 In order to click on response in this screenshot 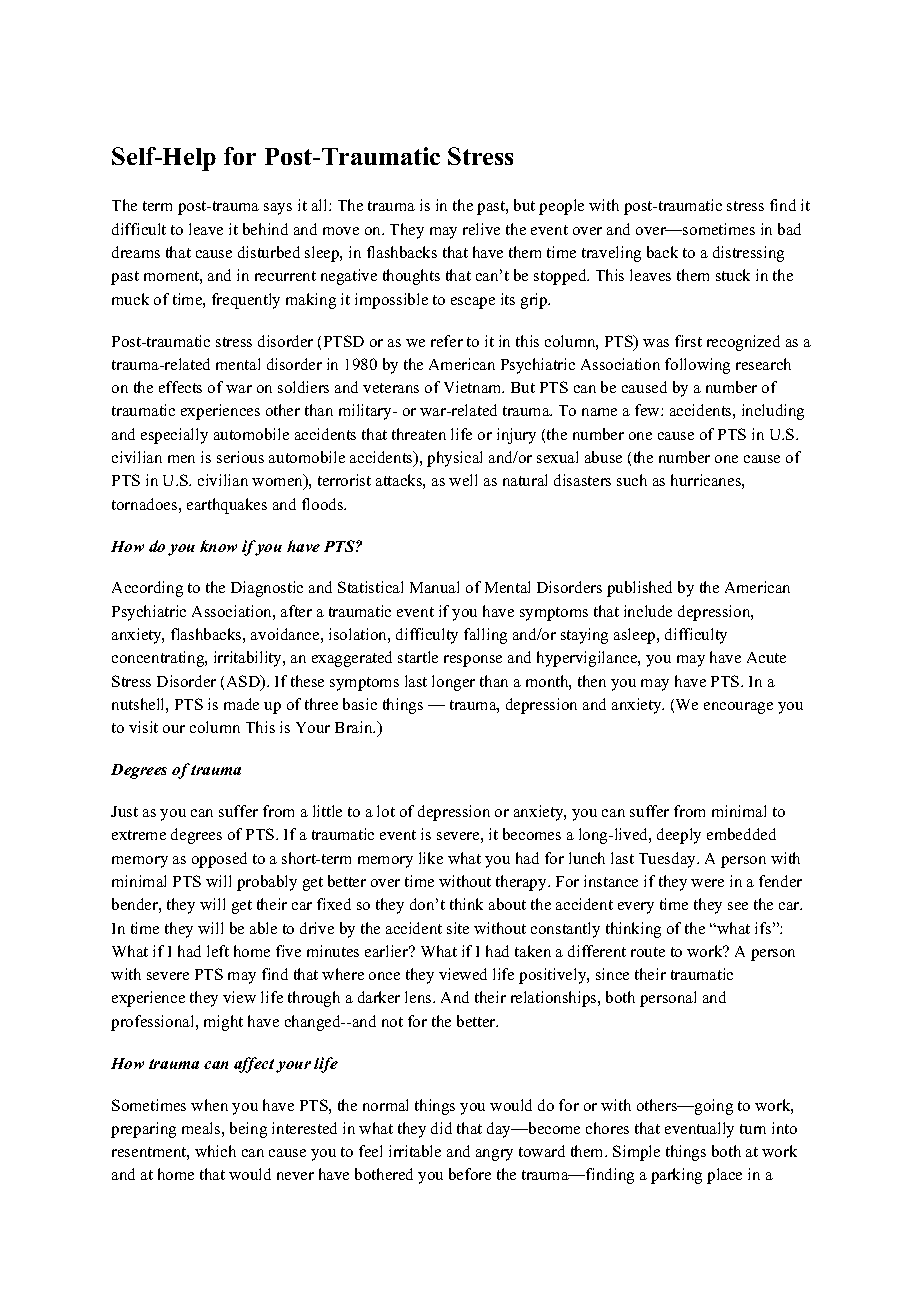, I will do `click(473, 661)`.
